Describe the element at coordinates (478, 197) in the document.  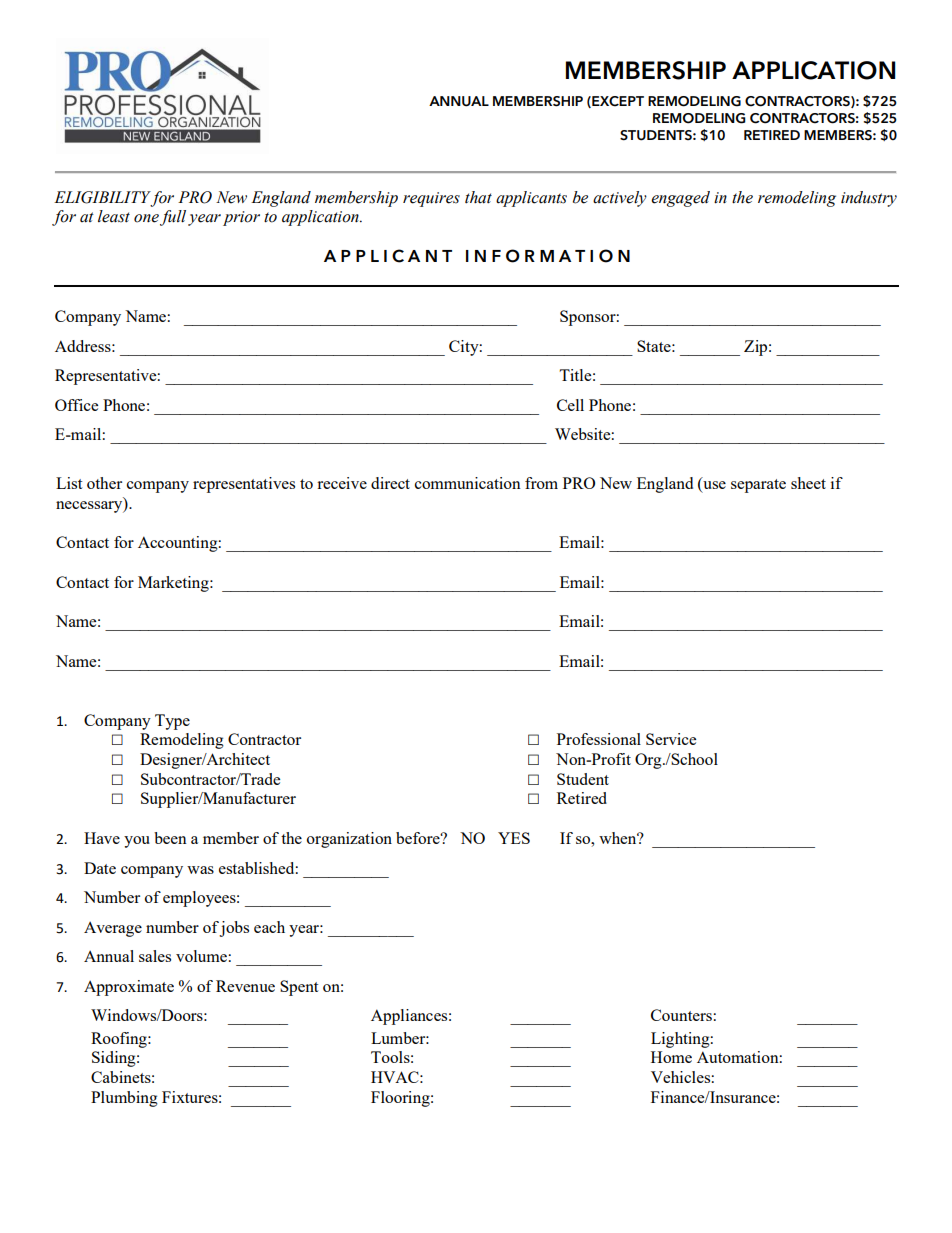
I see `that` at that location.
